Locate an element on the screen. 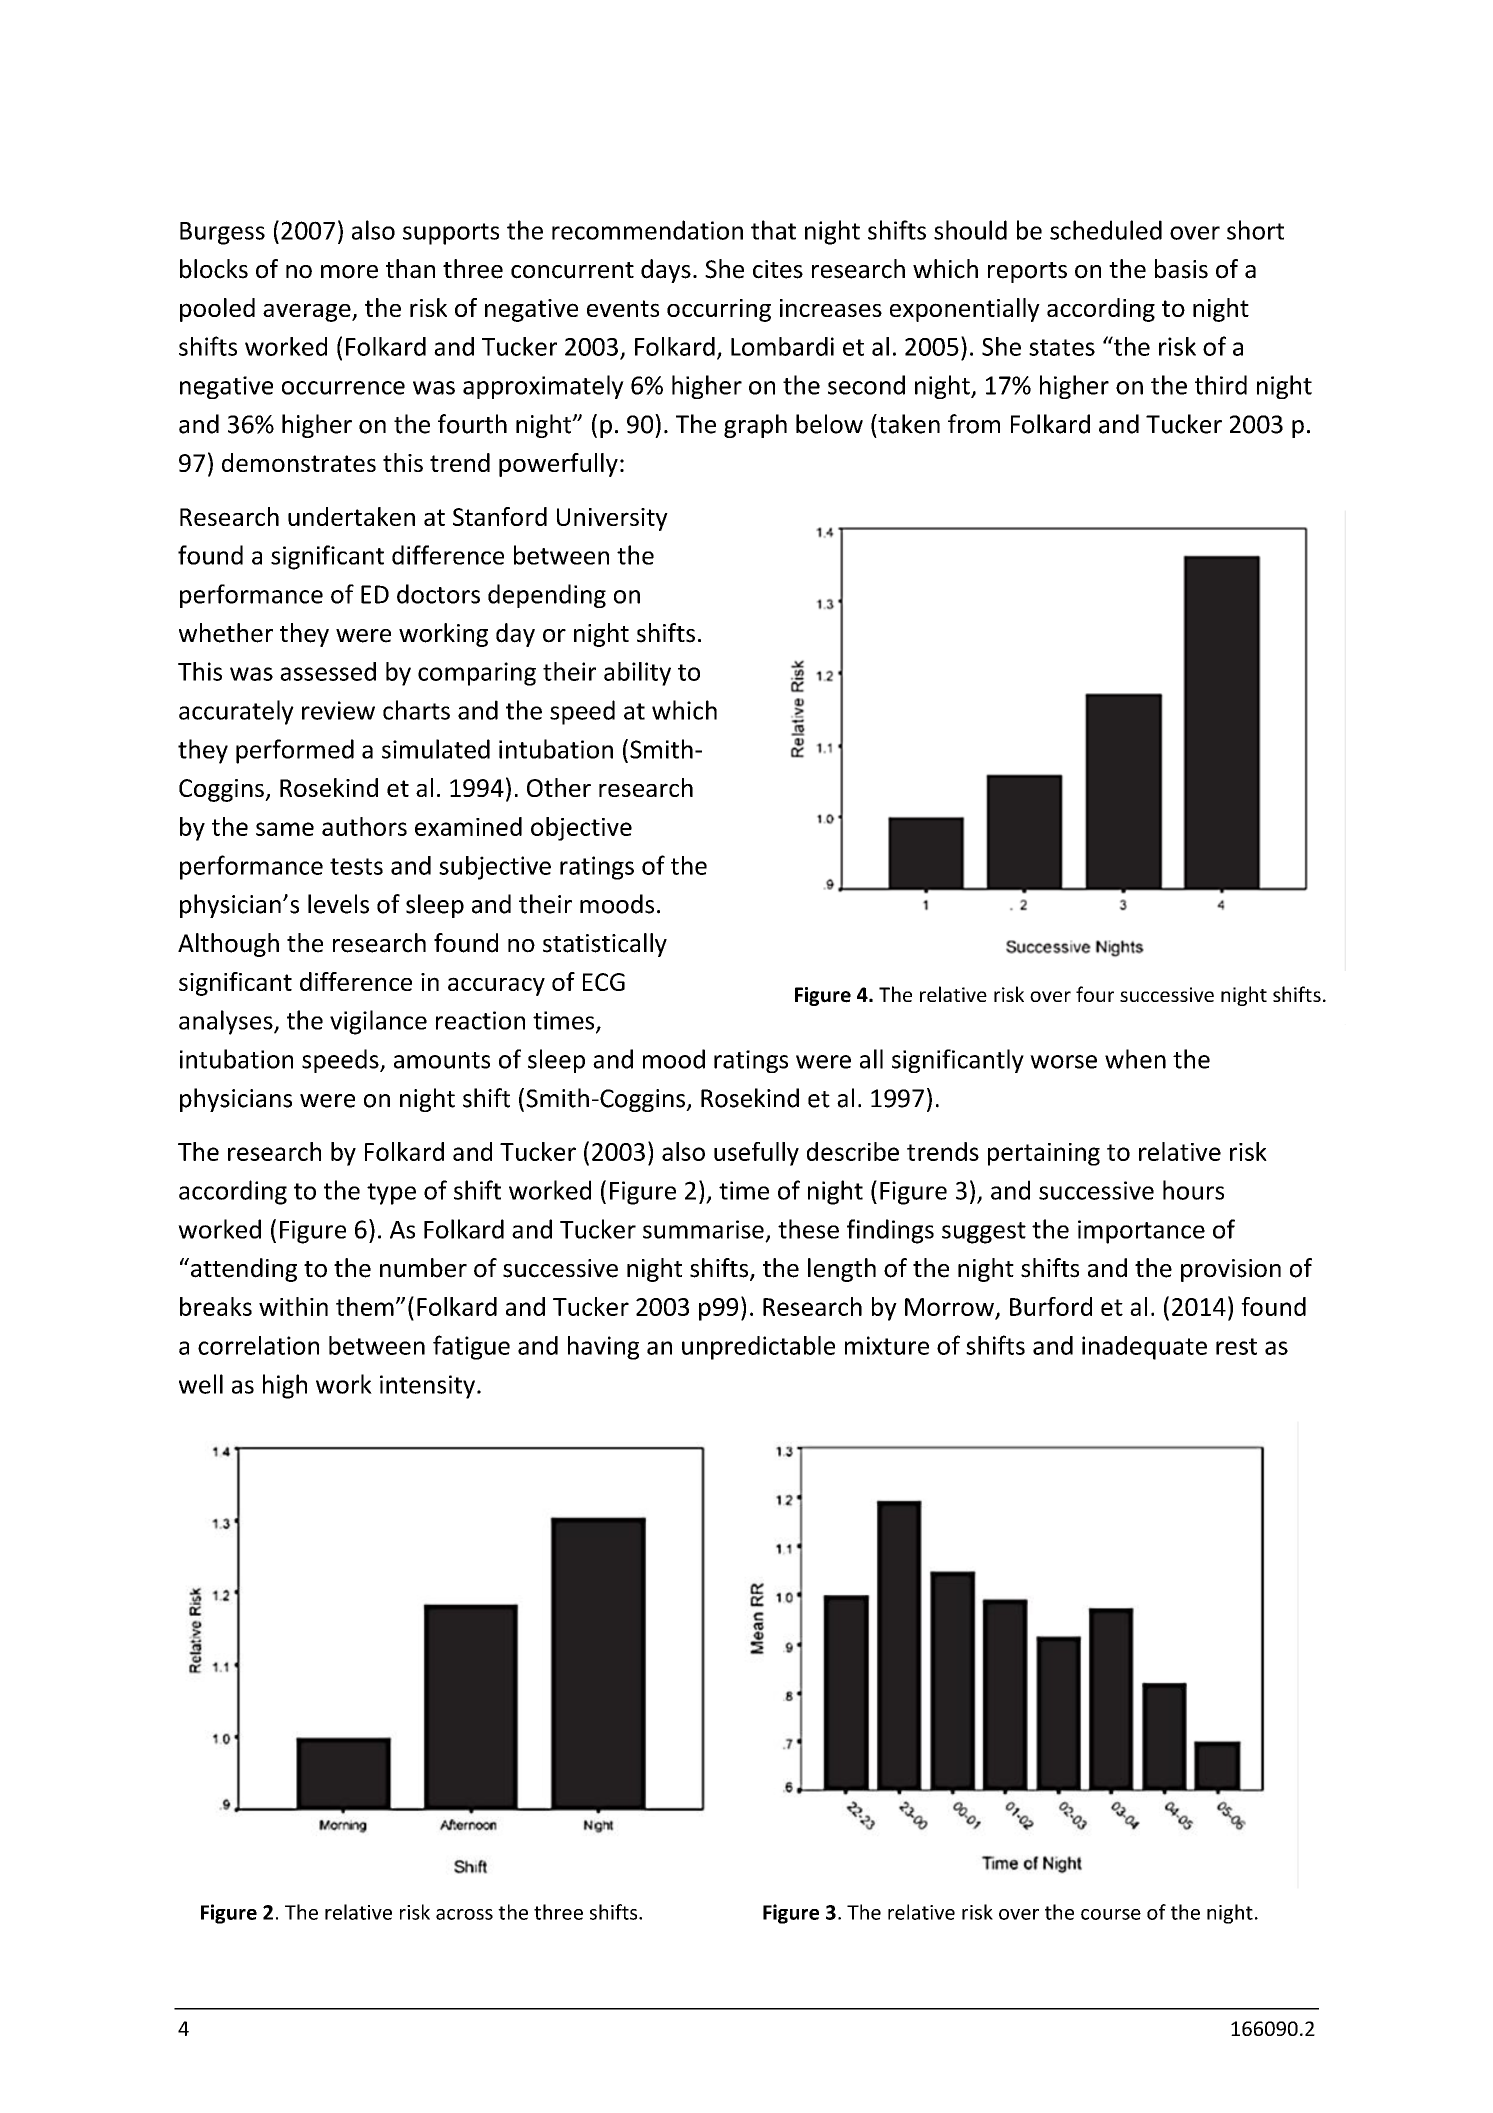 The image size is (1493, 2113). more is located at coordinates (349, 272).
